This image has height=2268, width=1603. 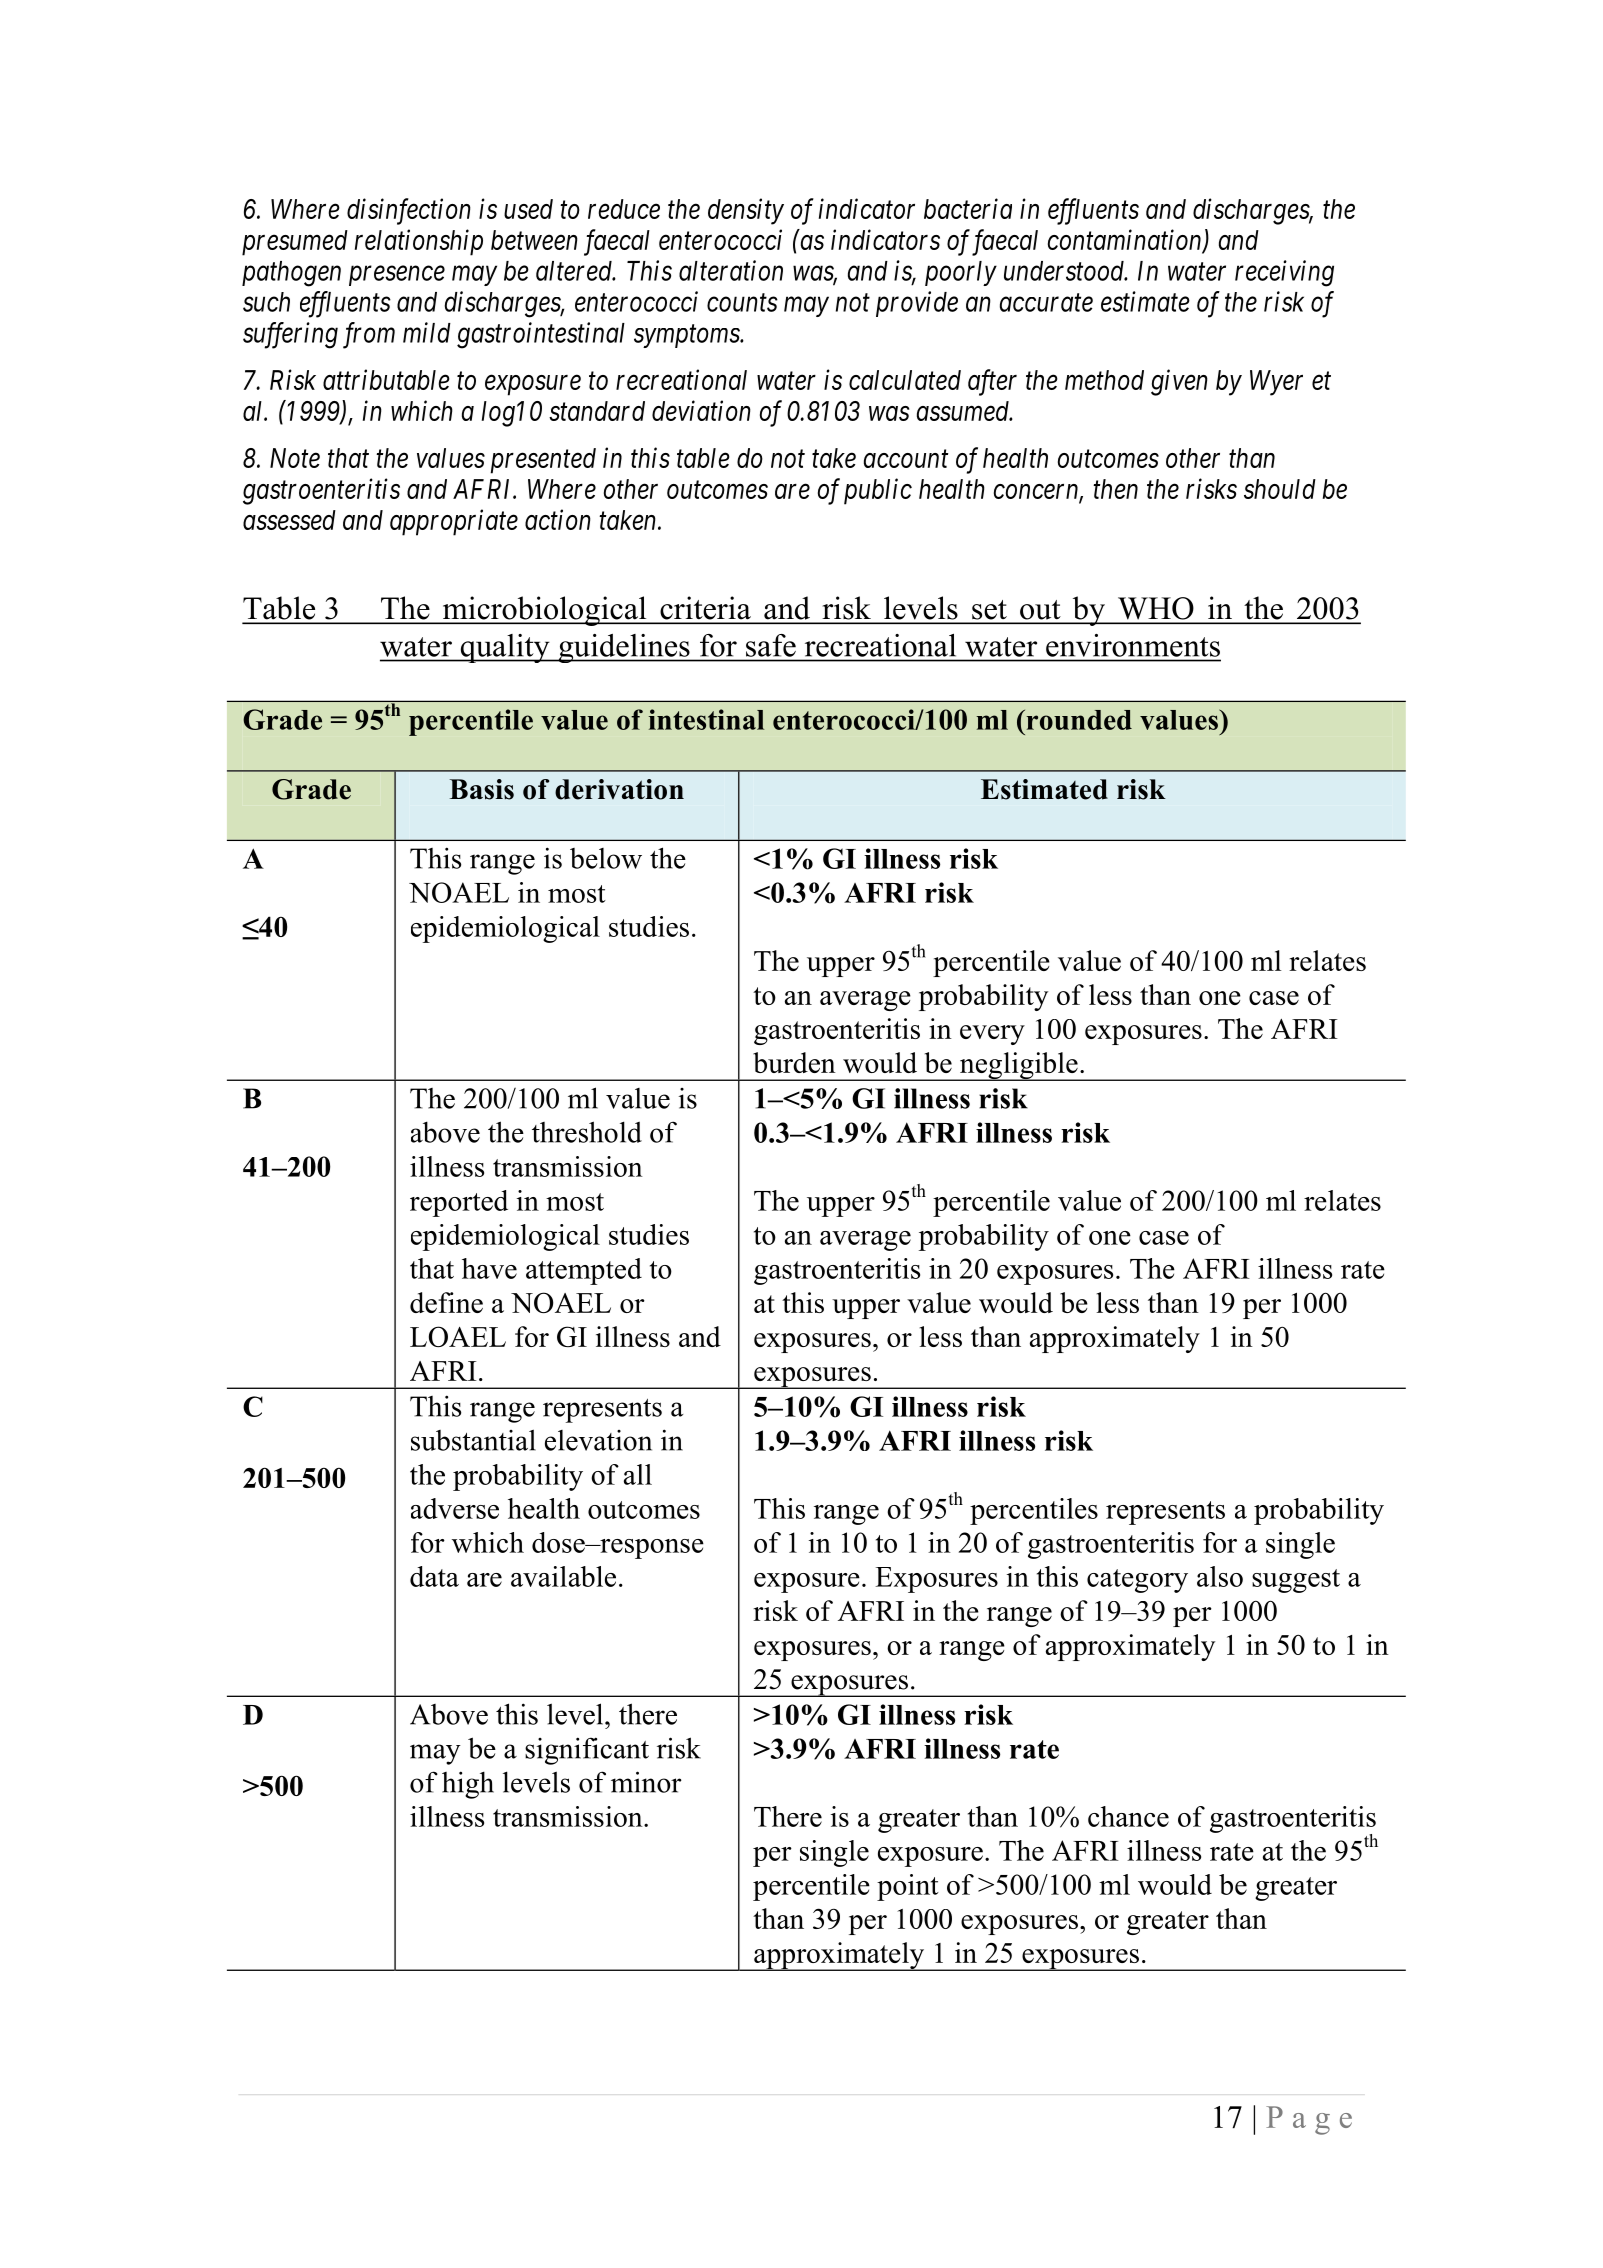 I want to click on high, so click(x=468, y=1785).
